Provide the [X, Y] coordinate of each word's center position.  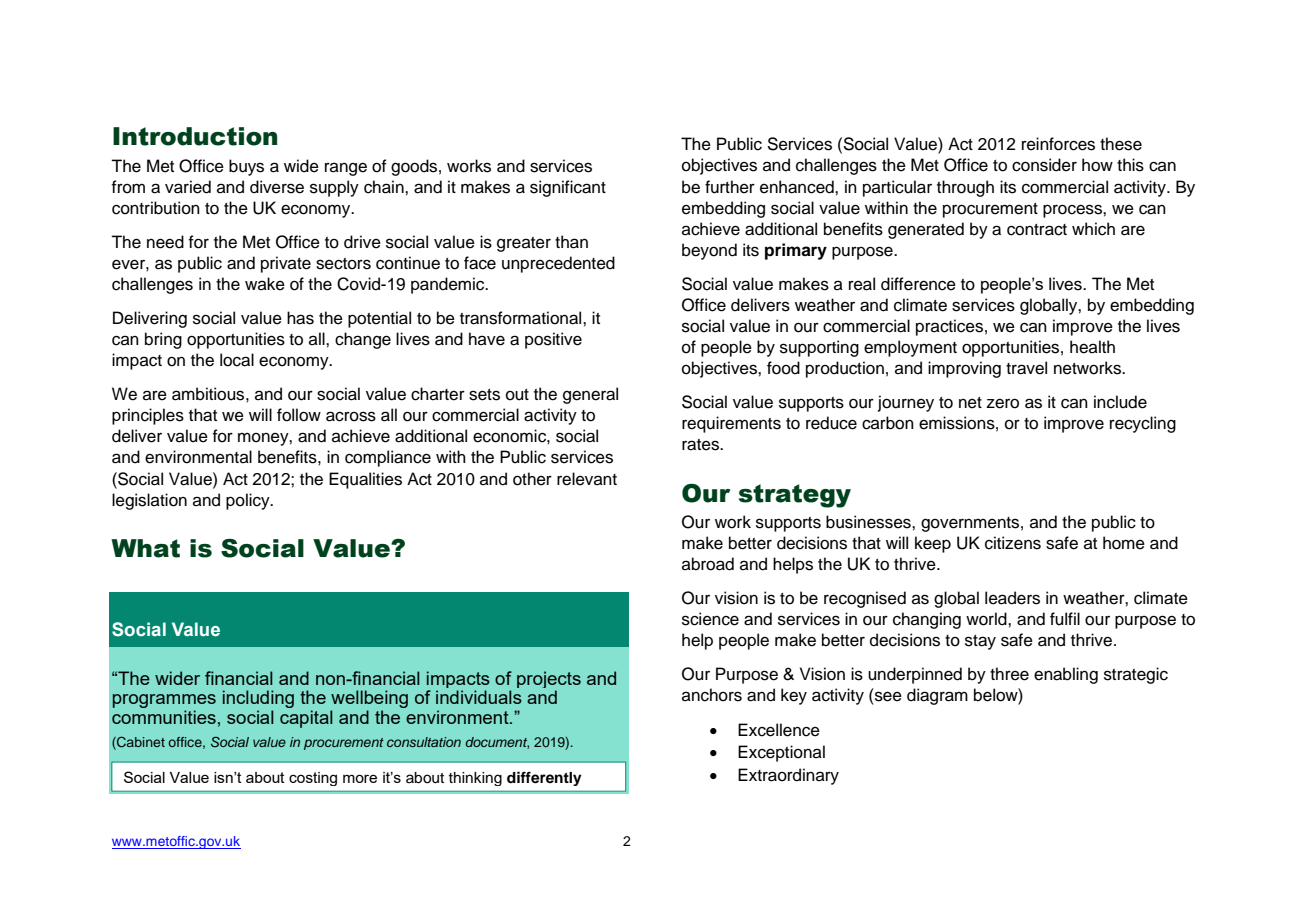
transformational [522, 318]
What [145, 548]
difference [918, 284]
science [710, 619]
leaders [1012, 598]
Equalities [365, 480]
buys [246, 167]
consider [1044, 165]
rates [702, 445]
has [300, 318]
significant [568, 188]
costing [313, 779]
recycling [1143, 424]
